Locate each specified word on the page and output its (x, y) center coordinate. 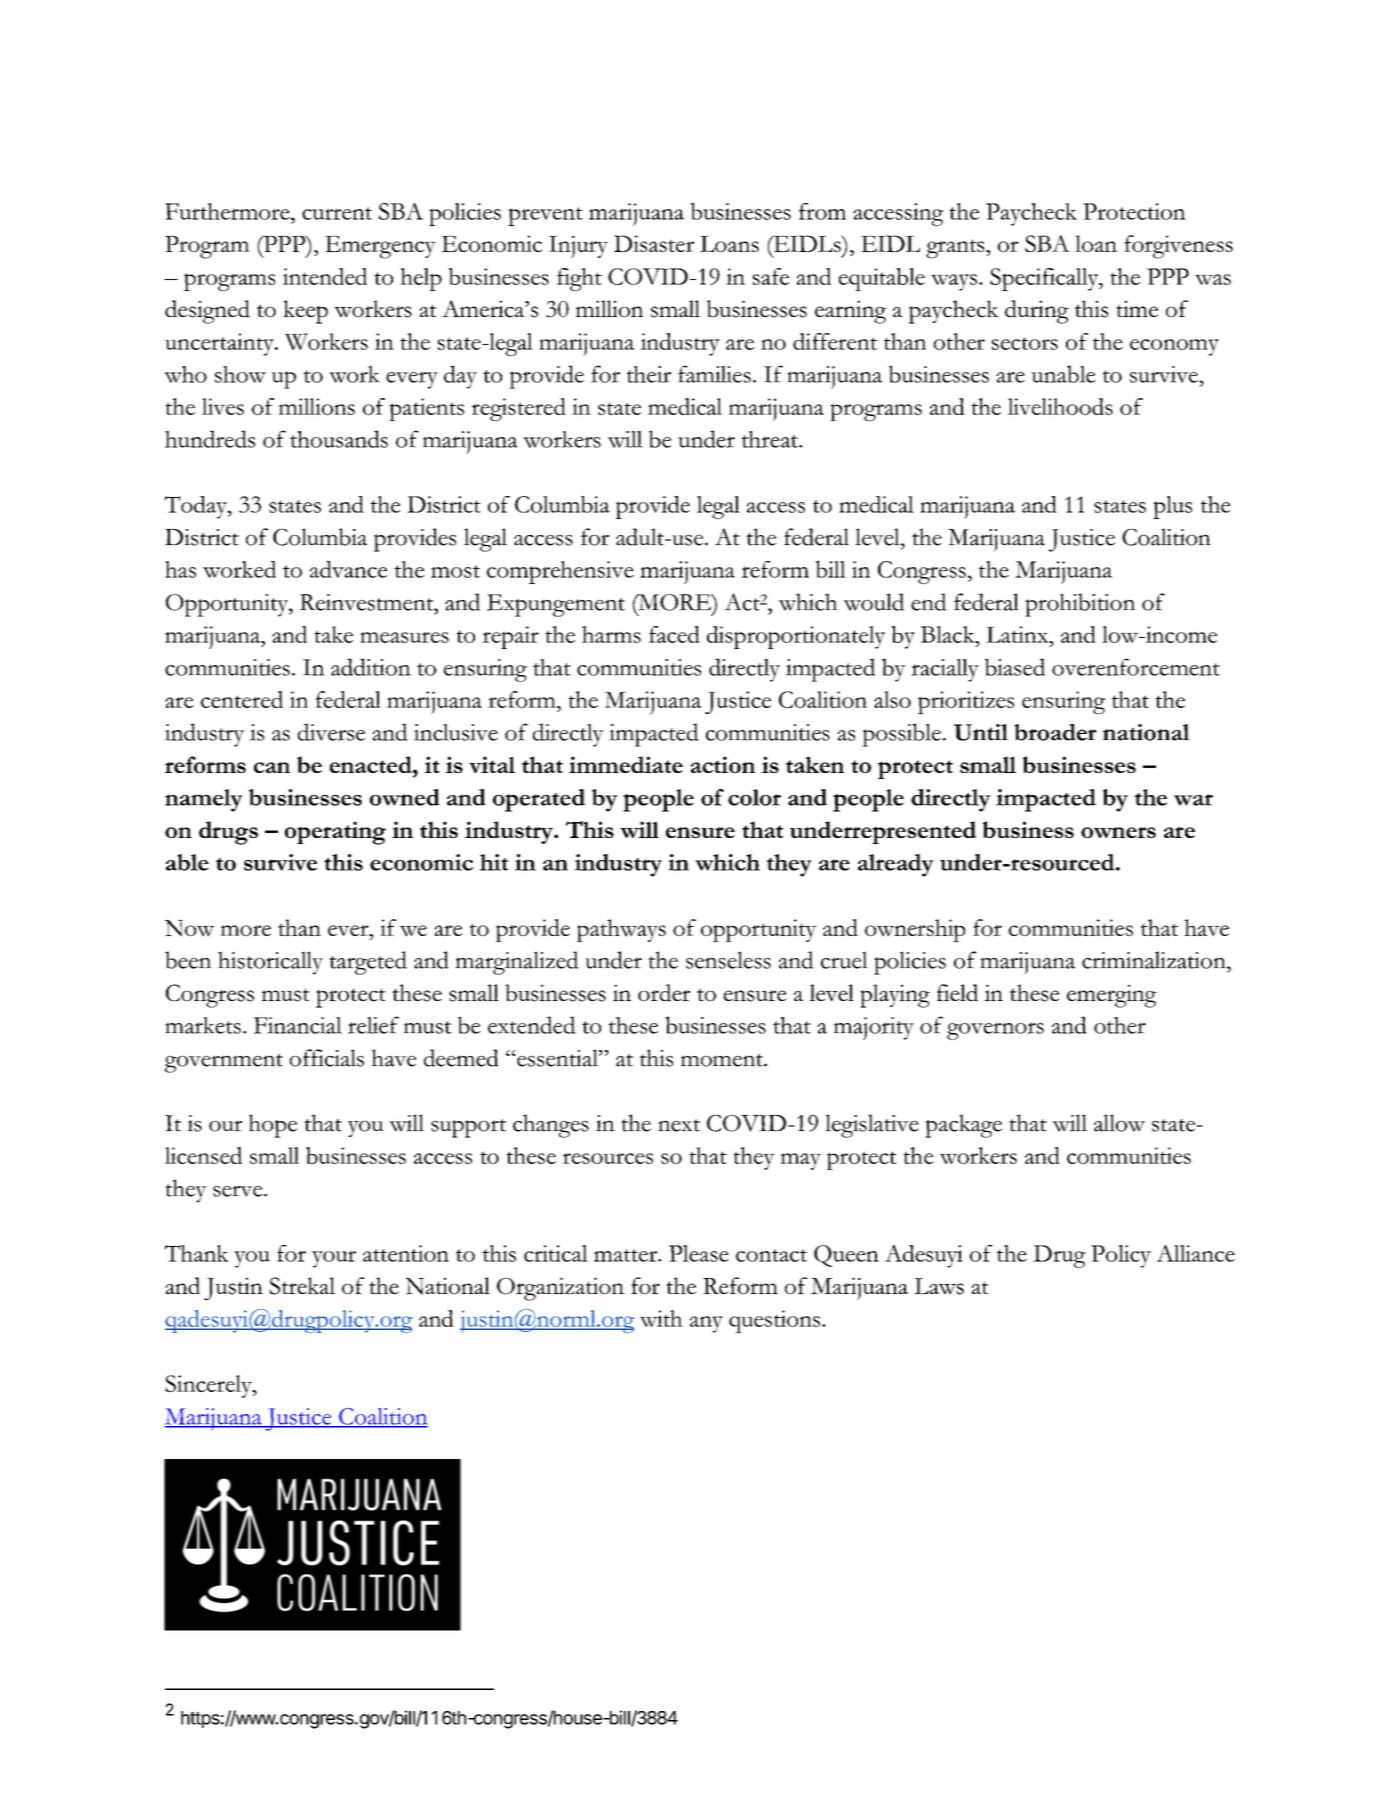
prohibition (1080, 605)
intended (325, 276)
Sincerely (209, 1386)
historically (270, 963)
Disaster (654, 243)
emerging (1112, 996)
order (664, 993)
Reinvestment (368, 602)
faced (674, 634)
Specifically (1045, 279)
